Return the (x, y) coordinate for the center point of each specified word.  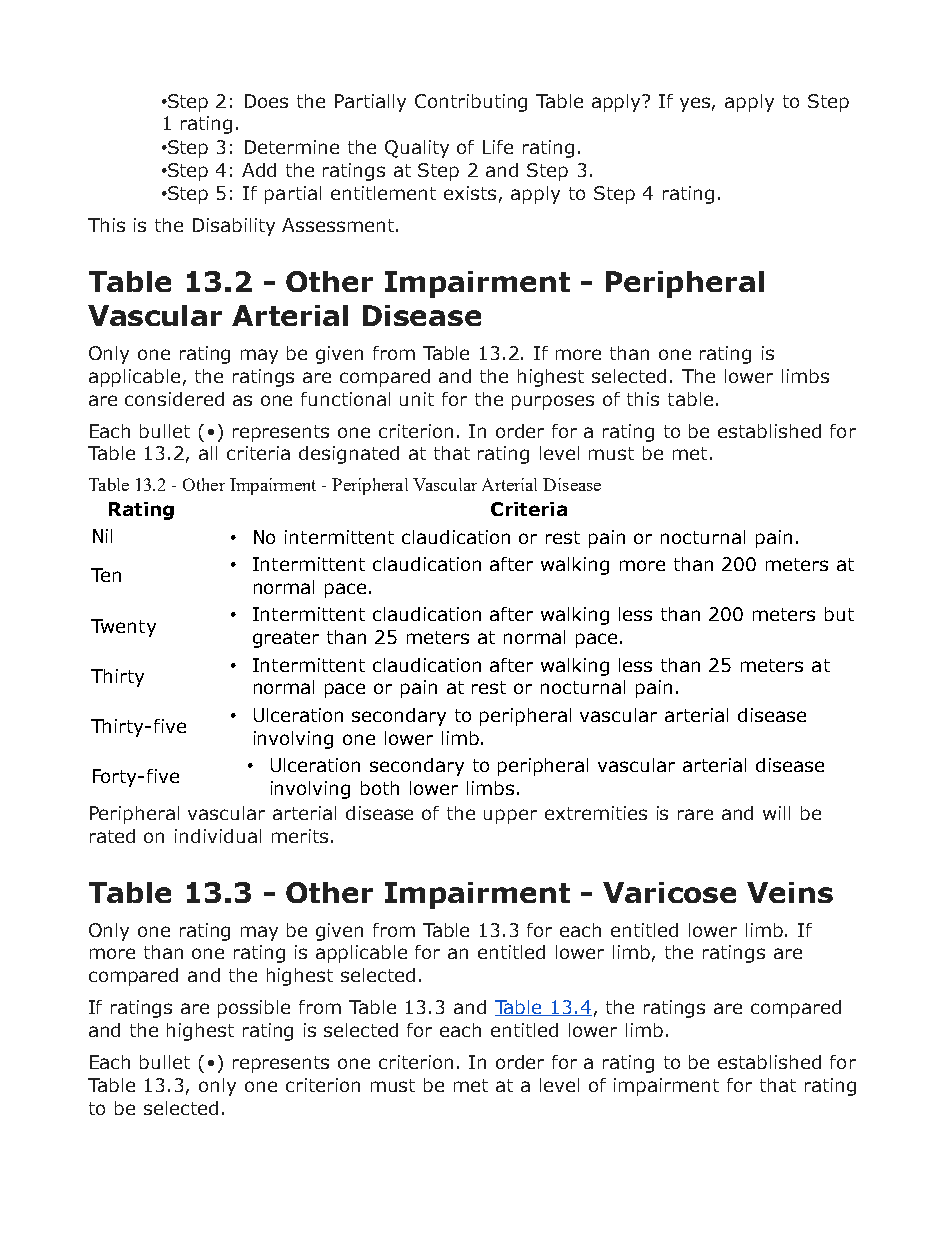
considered (174, 399)
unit (417, 399)
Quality (417, 149)
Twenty (123, 628)
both (380, 788)
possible (254, 1009)
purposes (553, 402)
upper (510, 816)
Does (266, 101)
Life (498, 147)
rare (695, 814)
